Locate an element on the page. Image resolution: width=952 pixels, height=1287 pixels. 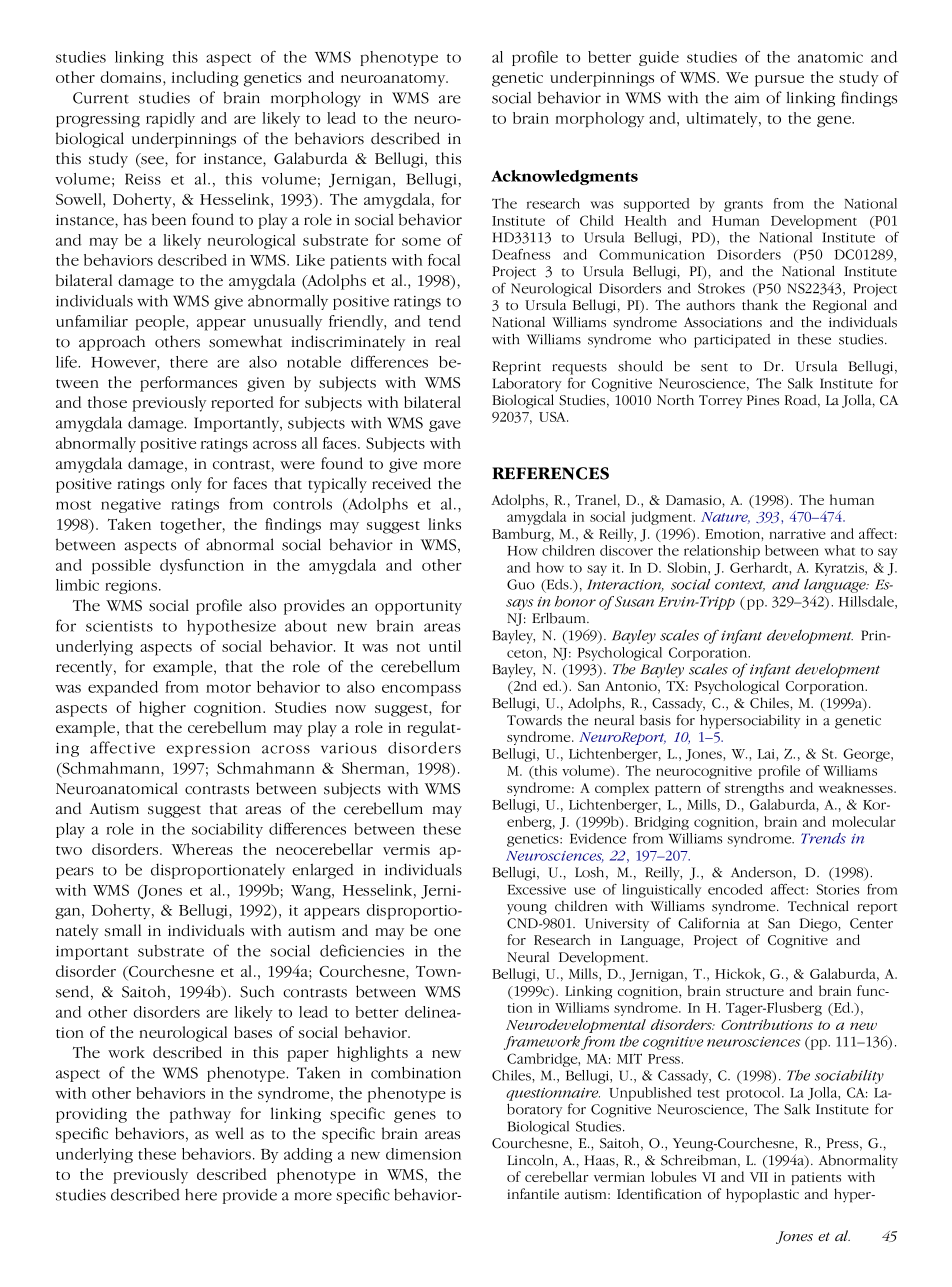
higher is located at coordinates (162, 709).
